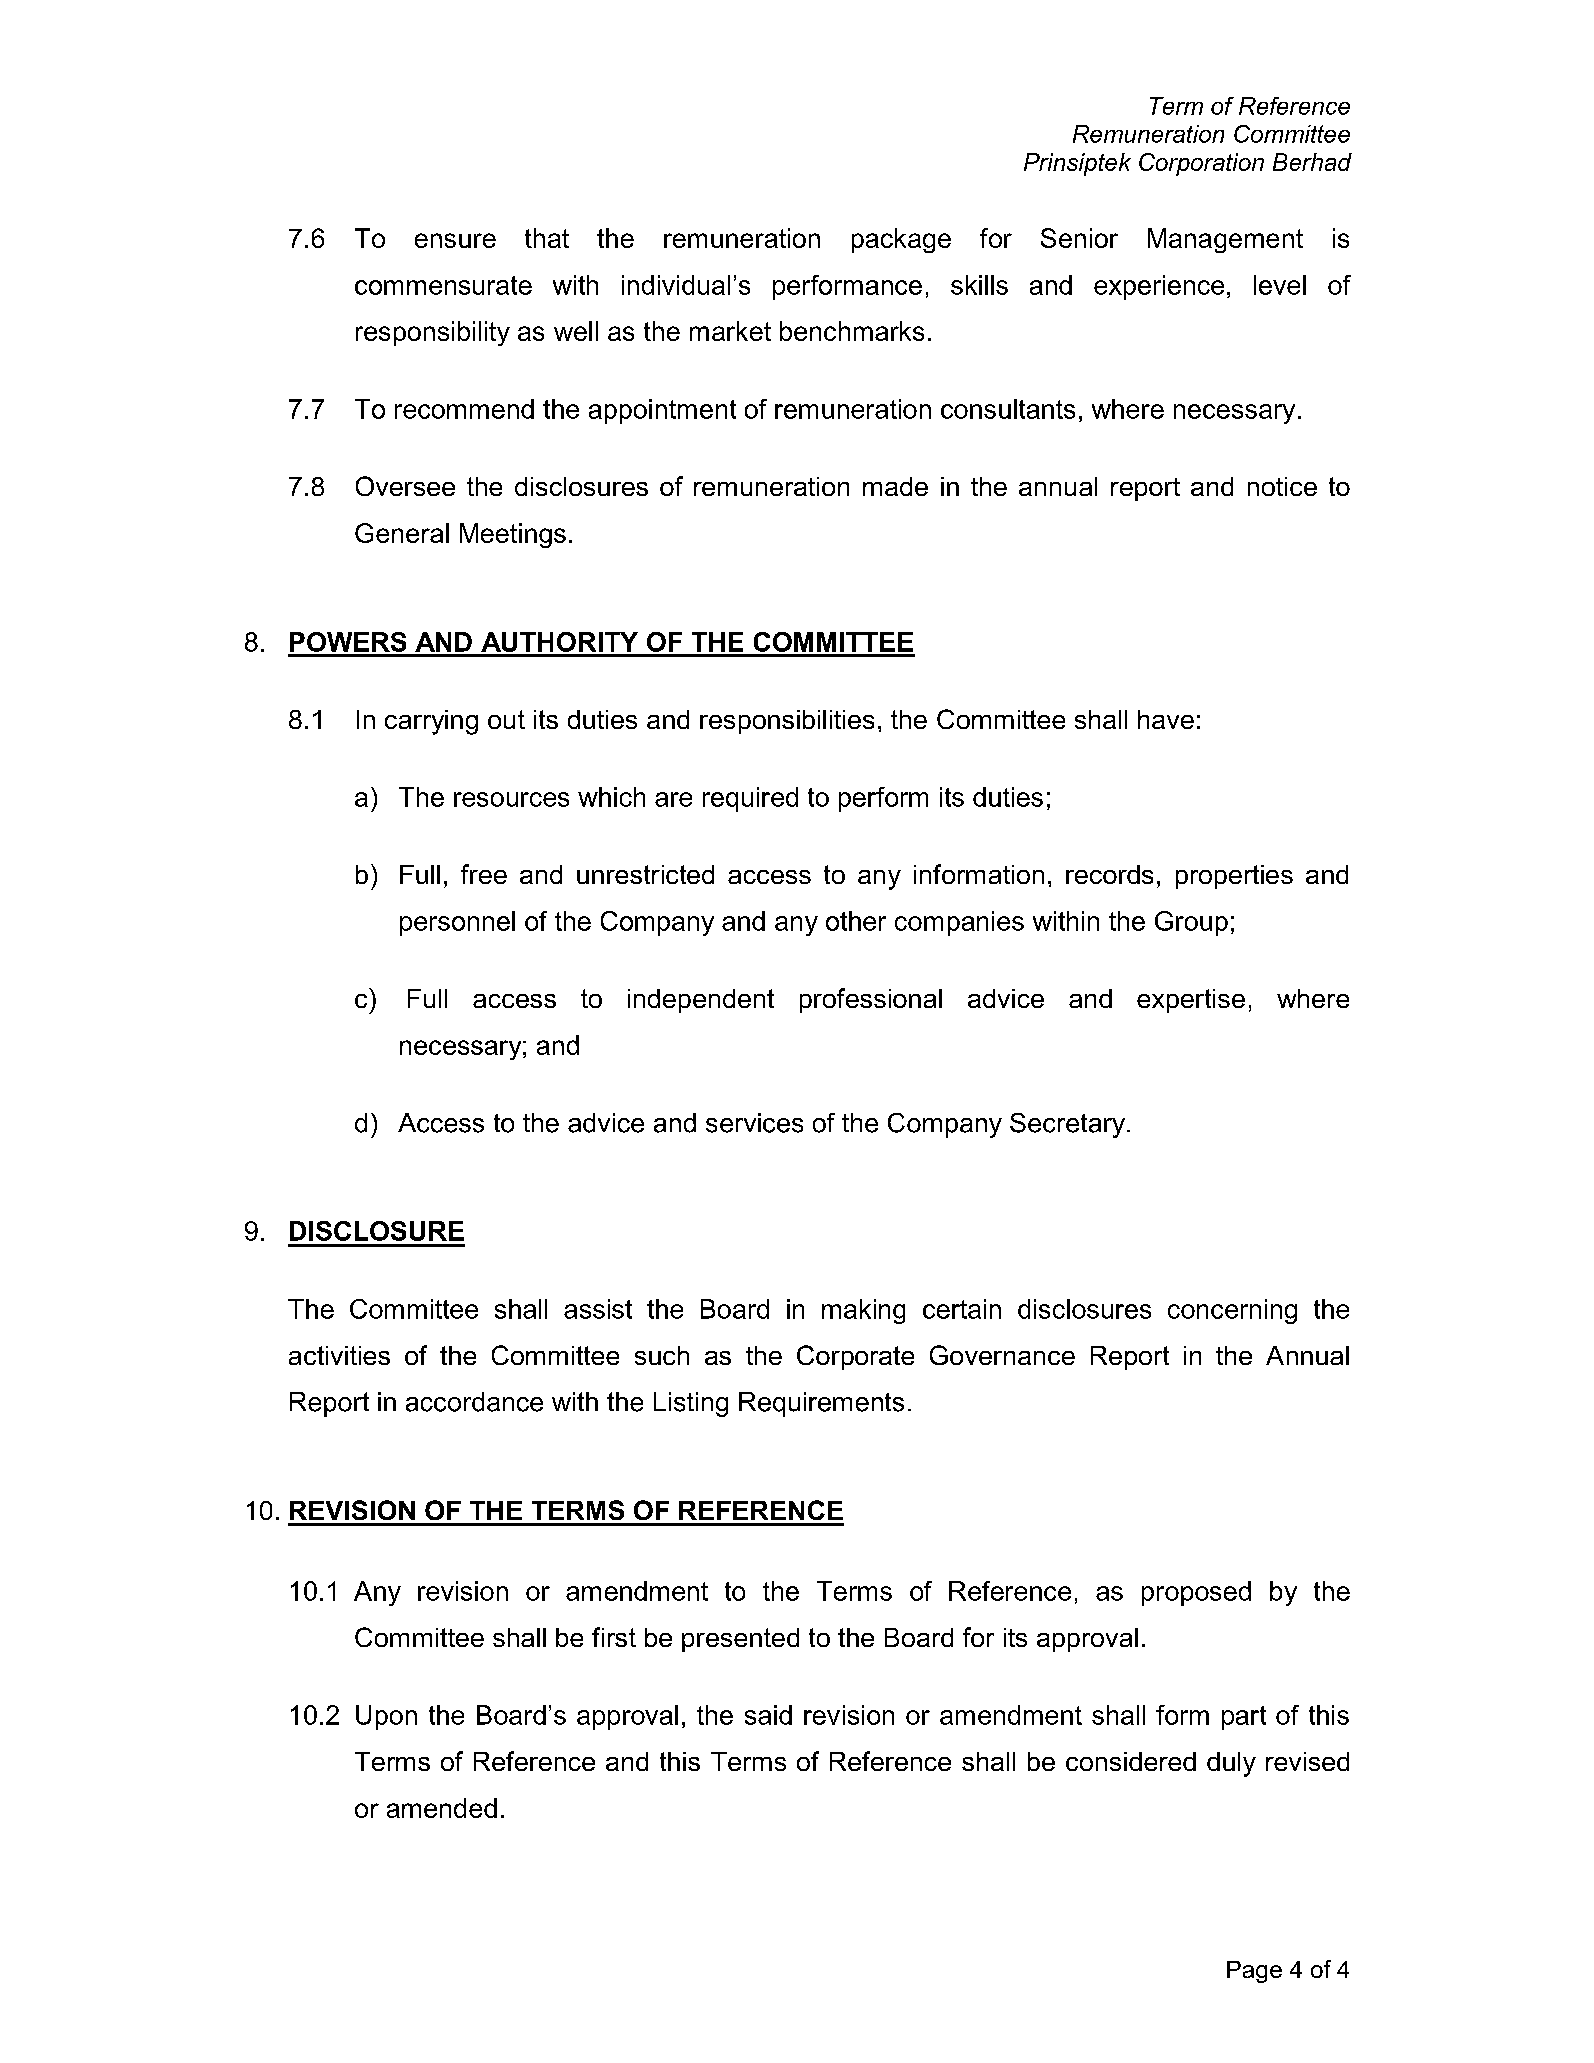  Describe the element at coordinates (901, 240) in the page. I see `package` at that location.
